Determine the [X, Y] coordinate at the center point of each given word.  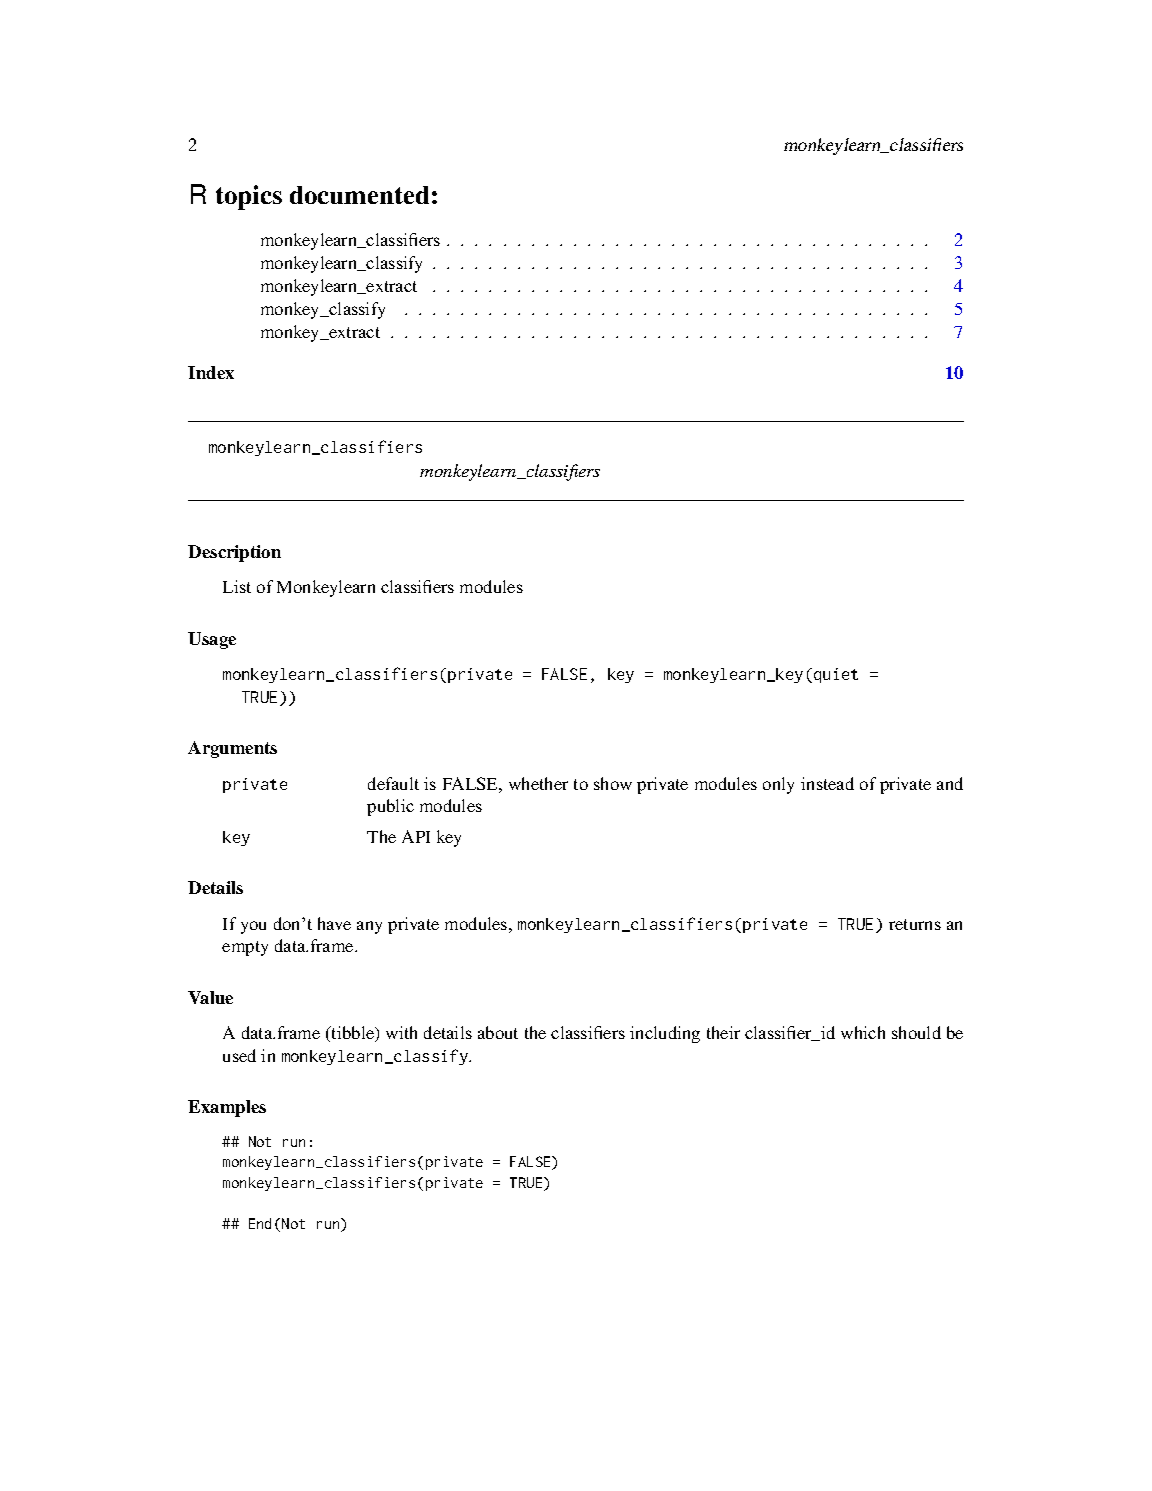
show [613, 783]
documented [359, 195]
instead [827, 783]
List [237, 586]
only [778, 785]
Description [234, 553]
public [390, 807]
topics [249, 197]
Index [211, 372]
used [239, 1055]
